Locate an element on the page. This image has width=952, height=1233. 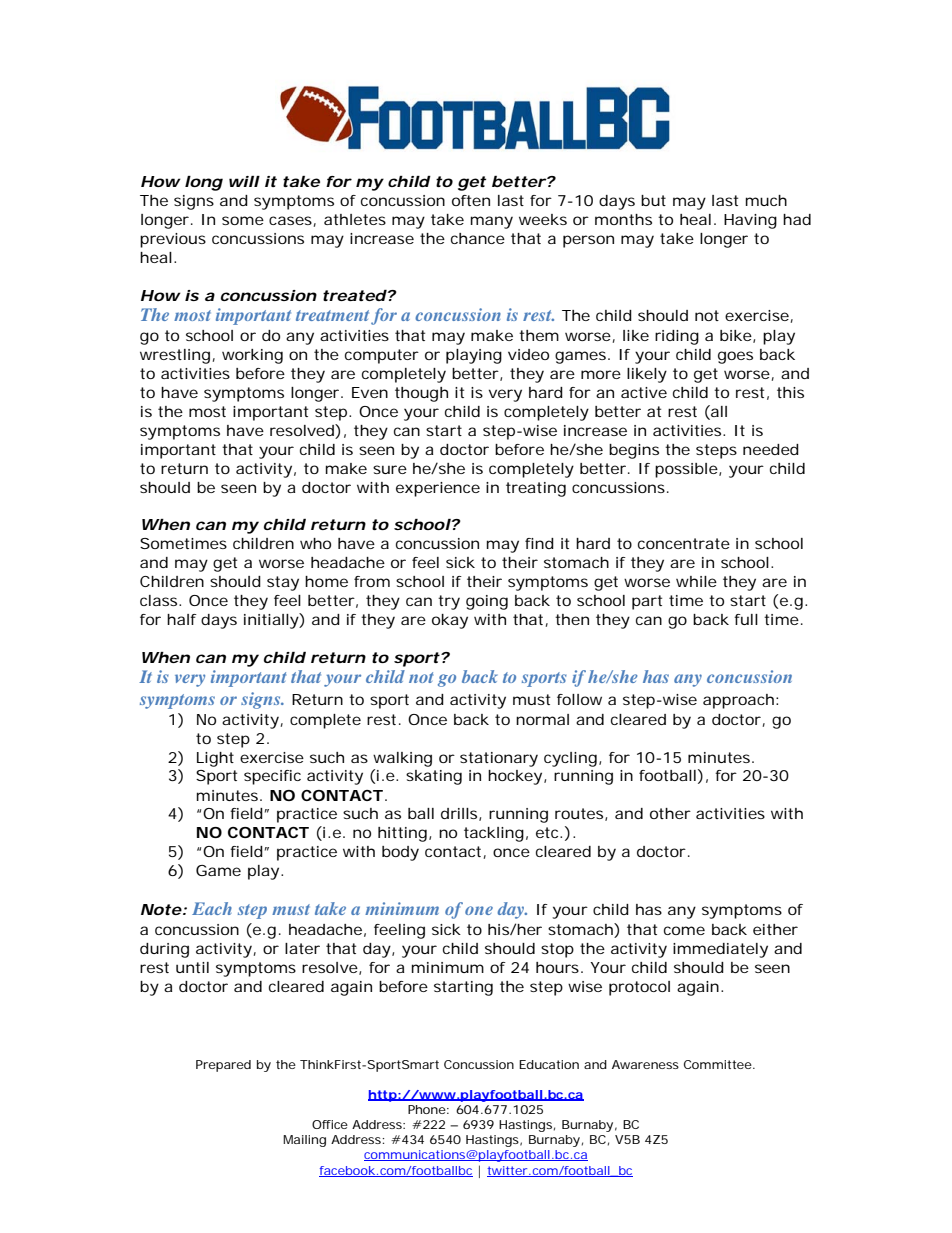
stationary is located at coordinates (499, 759).
